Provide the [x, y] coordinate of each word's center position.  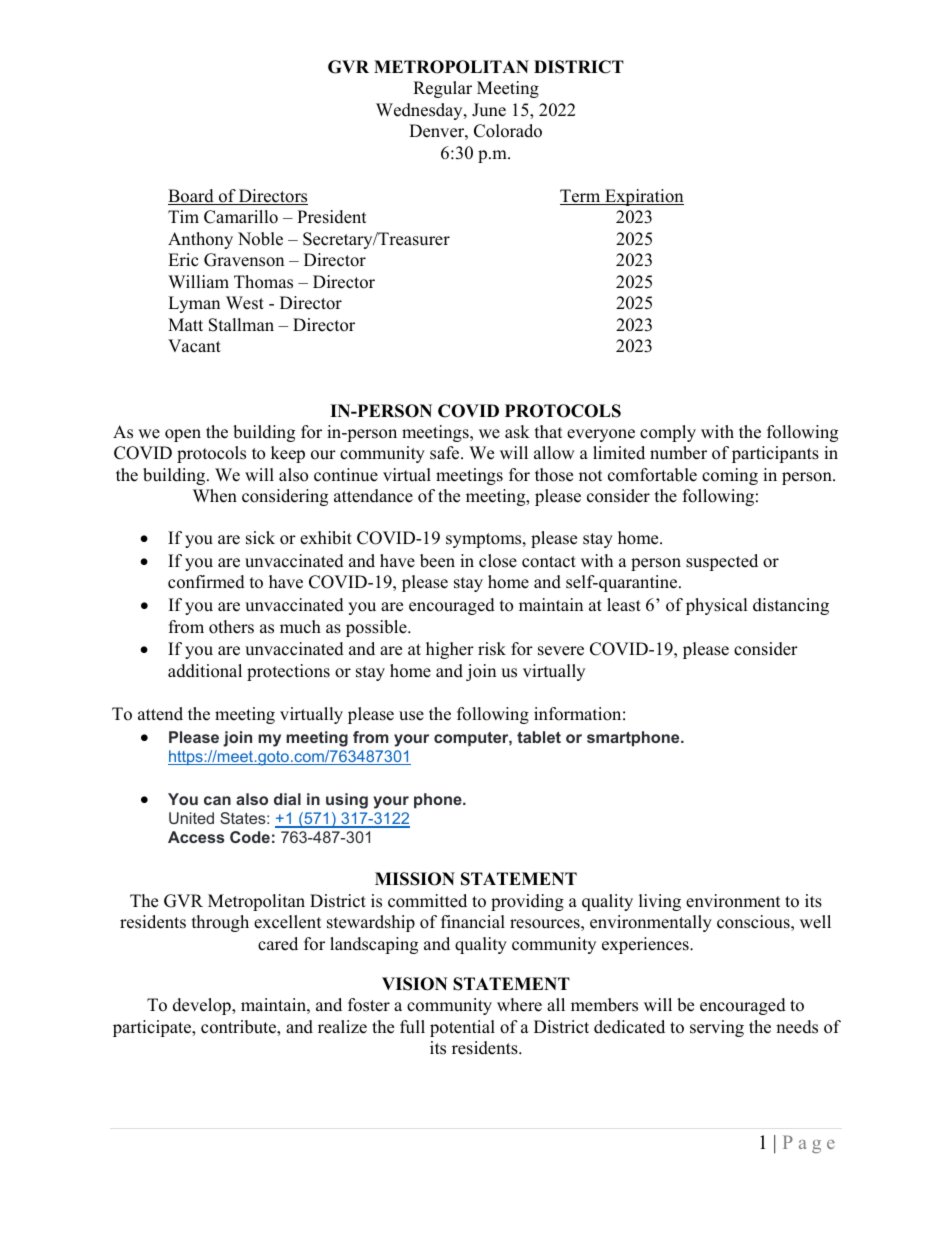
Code [250, 837]
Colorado [508, 131]
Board [192, 197]
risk [492, 649]
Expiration [643, 197]
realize [342, 1027]
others [231, 627]
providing [527, 902]
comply [668, 433]
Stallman [241, 325]
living [660, 902]
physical [717, 606]
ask [517, 432]
